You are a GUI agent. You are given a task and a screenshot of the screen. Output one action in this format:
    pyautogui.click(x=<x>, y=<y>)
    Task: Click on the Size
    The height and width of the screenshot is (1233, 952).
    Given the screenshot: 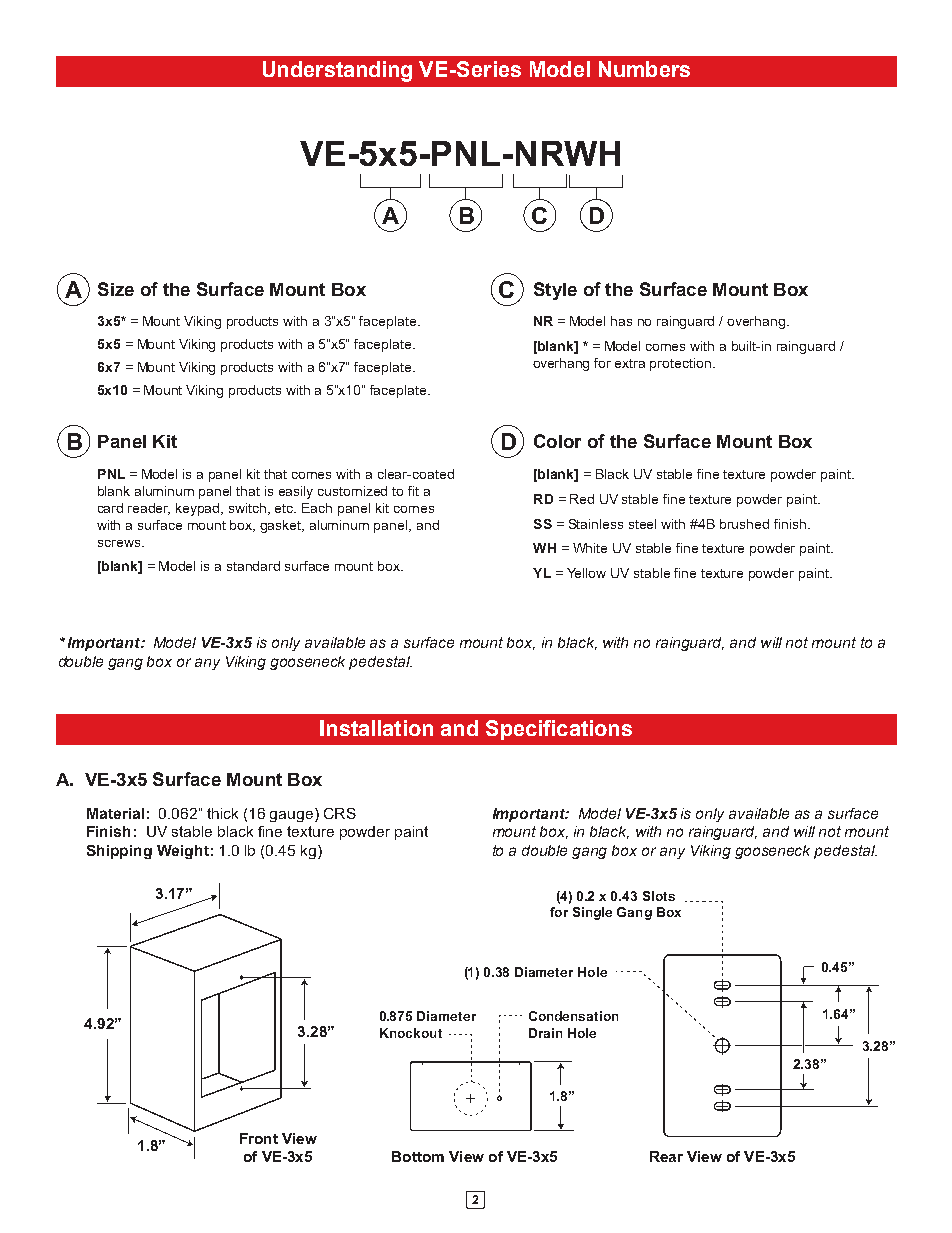 What is the action you would take?
    pyautogui.click(x=116, y=289)
